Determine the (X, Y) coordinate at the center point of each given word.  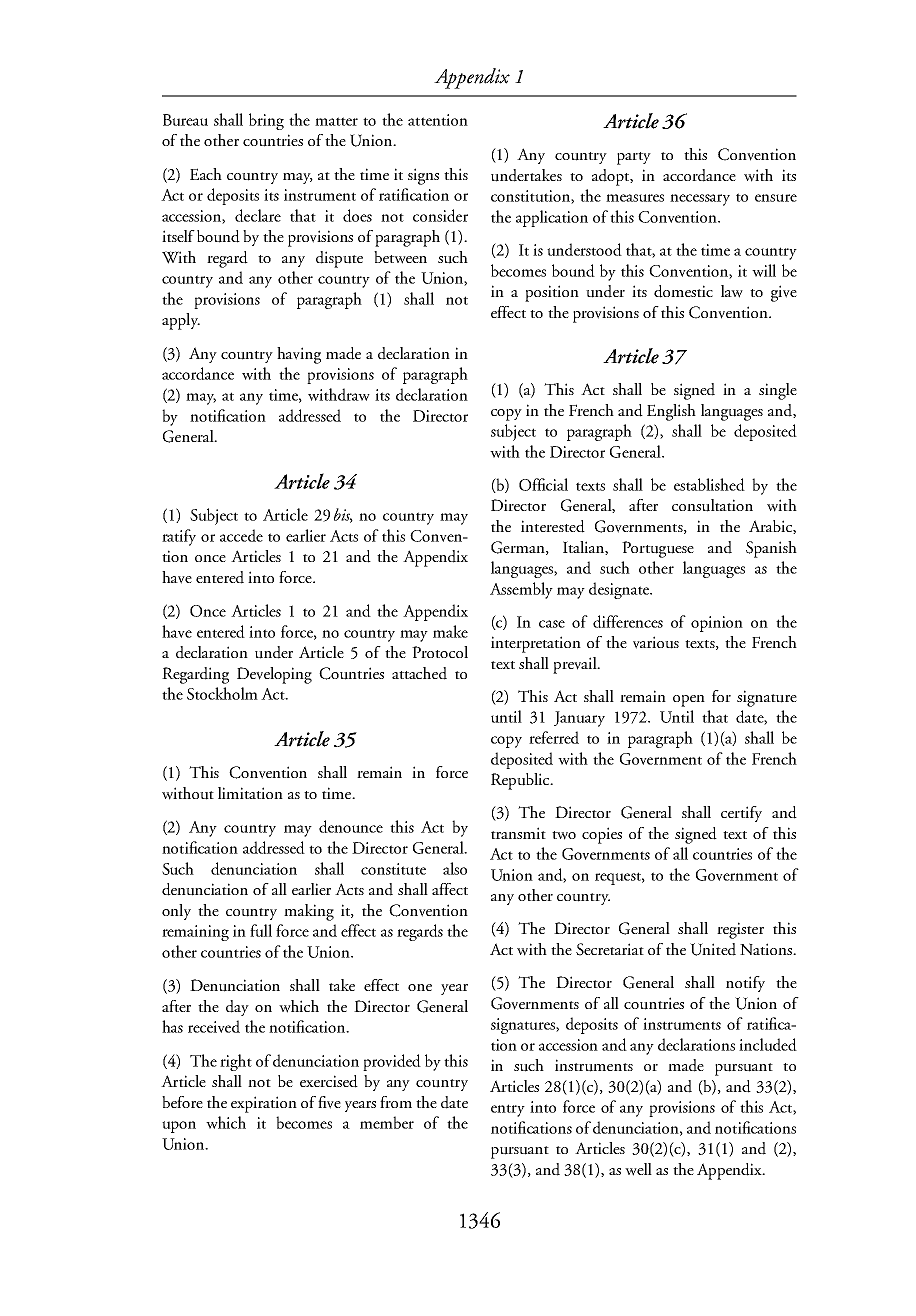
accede (241, 535)
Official (543, 484)
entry (508, 1110)
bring (266, 121)
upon (179, 1127)
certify (741, 814)
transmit (518, 833)
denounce (351, 826)
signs (423, 176)
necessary (700, 200)
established (709, 484)
